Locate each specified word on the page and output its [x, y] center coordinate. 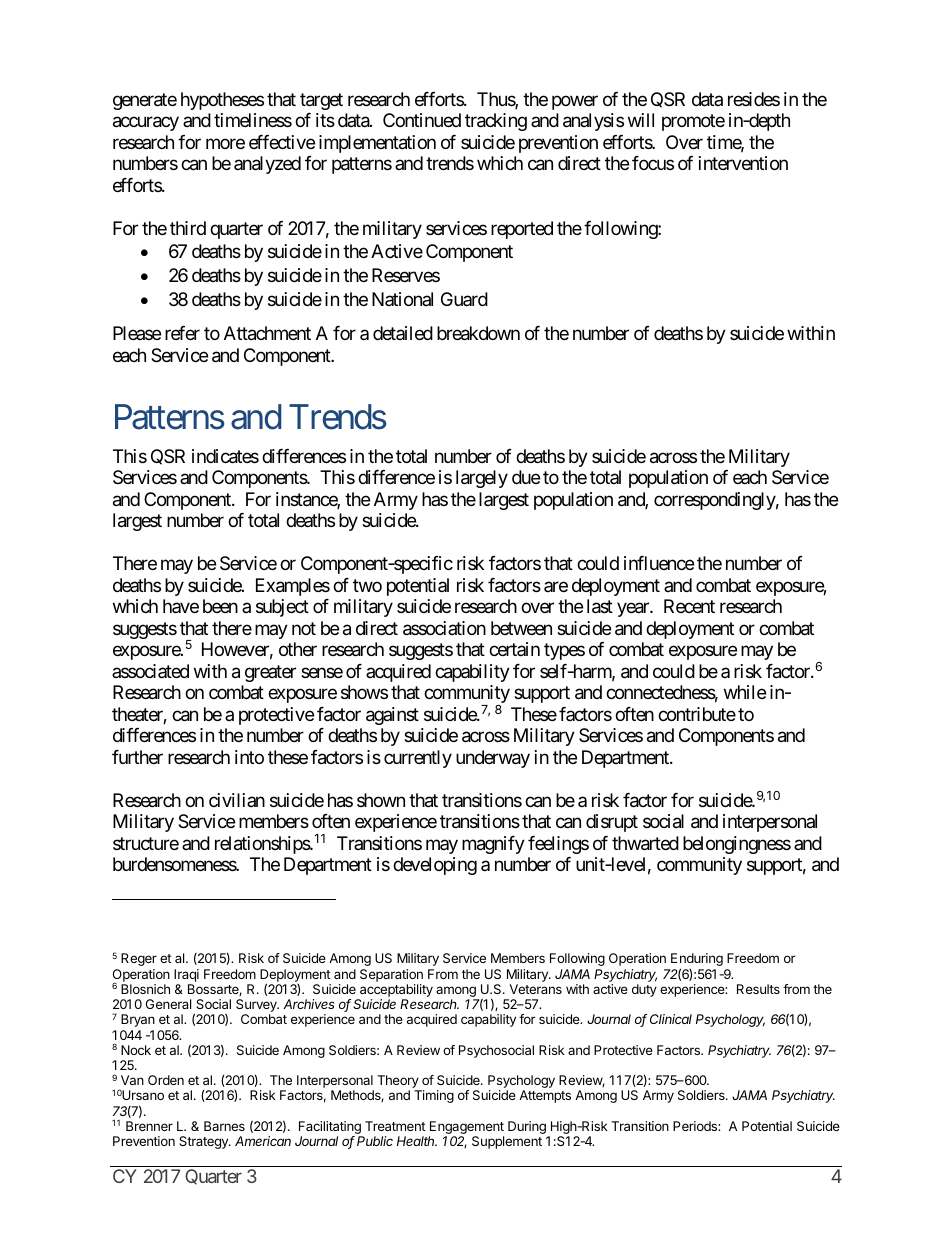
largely [482, 479]
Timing [434, 1096]
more [225, 143]
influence [659, 563]
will [641, 120]
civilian [237, 800]
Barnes [224, 1126]
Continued [422, 120]
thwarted [645, 843]
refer [182, 333]
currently [418, 759]
